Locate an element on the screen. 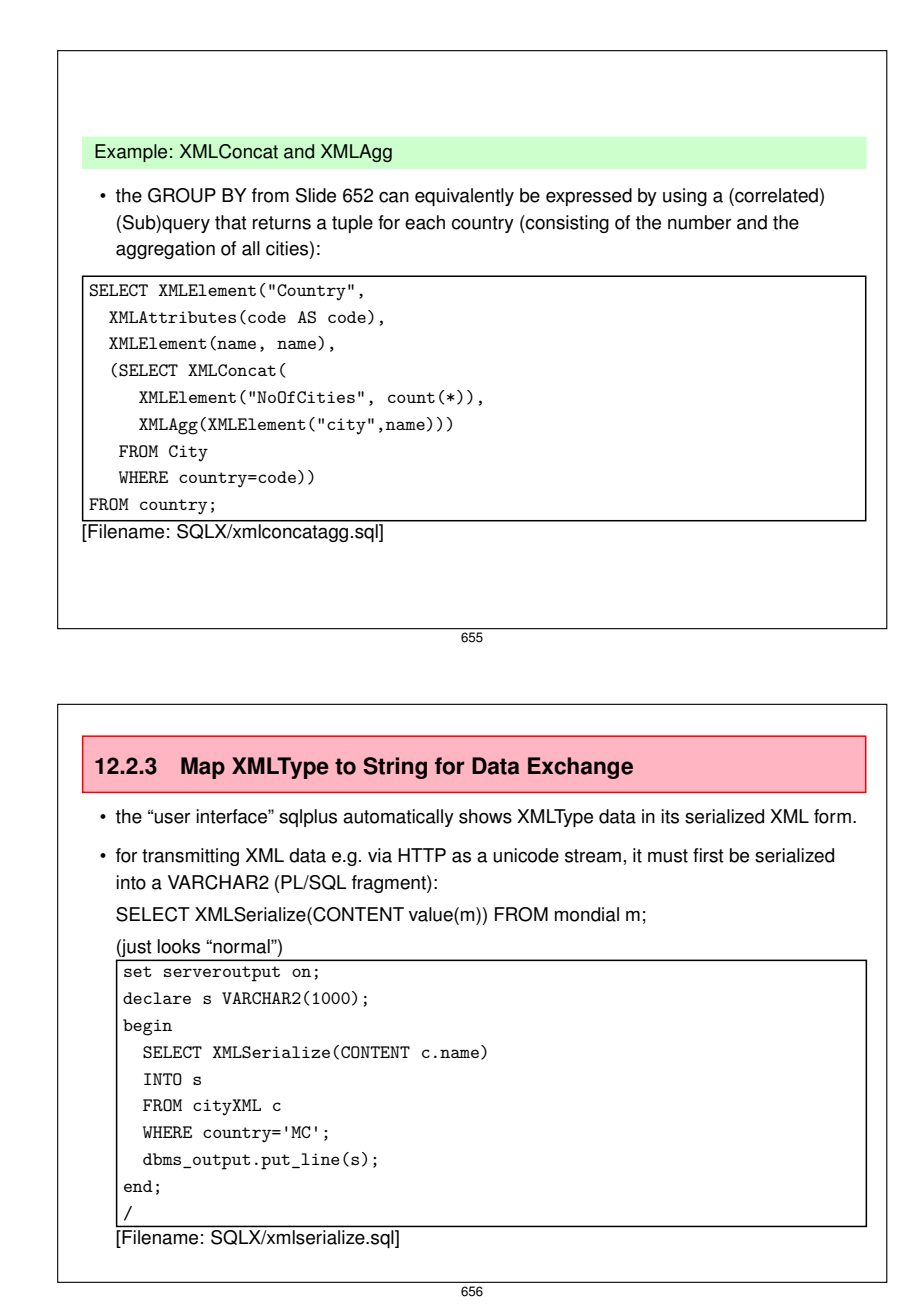 The image size is (924, 1308). its is located at coordinates (670, 816).
